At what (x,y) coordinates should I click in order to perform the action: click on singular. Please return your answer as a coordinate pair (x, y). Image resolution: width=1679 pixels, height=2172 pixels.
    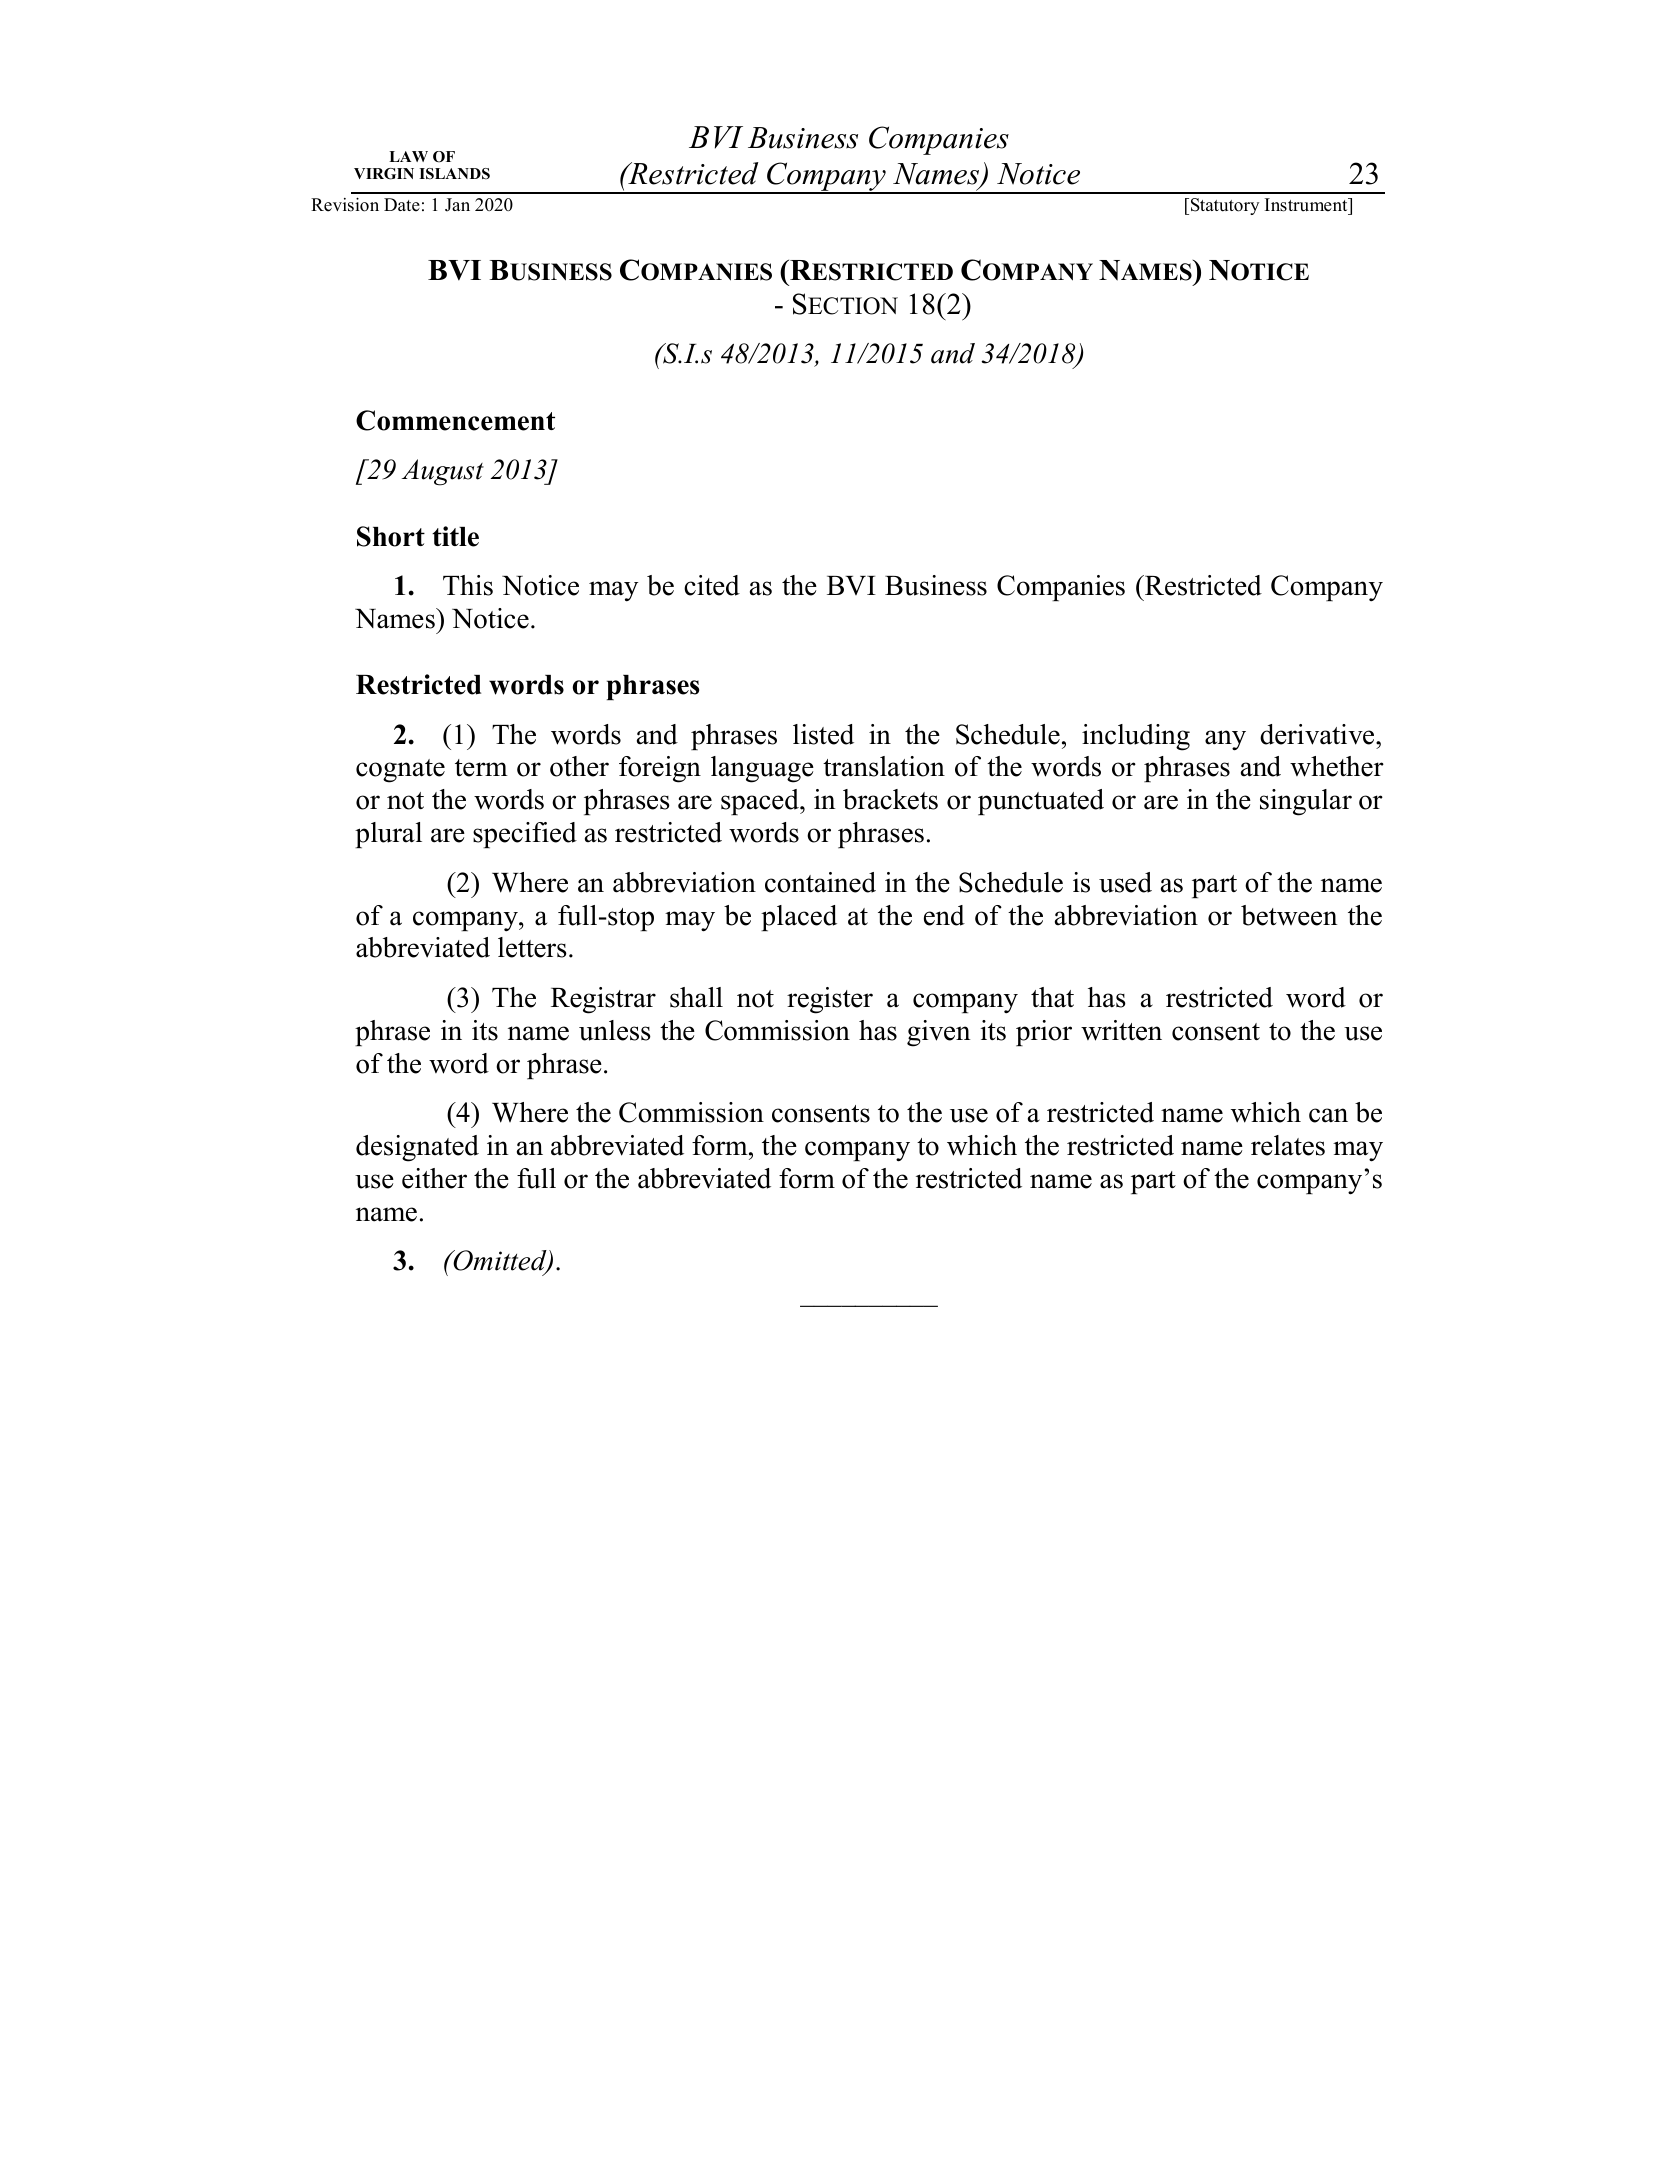
    Looking at the image, I should click on (1306, 802).
